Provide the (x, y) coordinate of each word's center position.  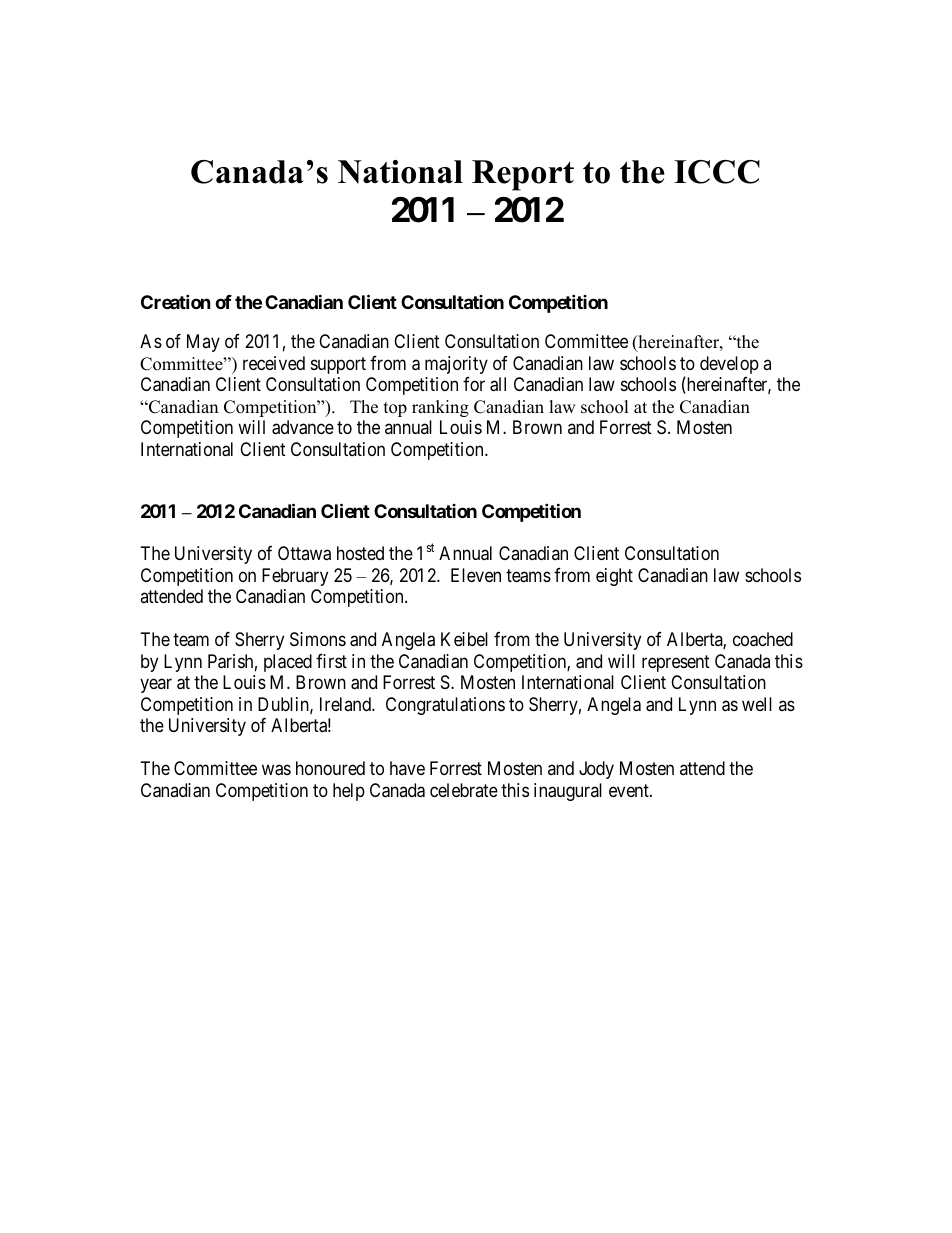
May (203, 343)
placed (288, 663)
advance (303, 427)
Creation (176, 301)
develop (729, 365)
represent (676, 663)
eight (614, 577)
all (498, 384)
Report (523, 175)
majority (456, 365)
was (276, 770)
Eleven (476, 575)
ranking (440, 408)
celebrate (464, 790)
